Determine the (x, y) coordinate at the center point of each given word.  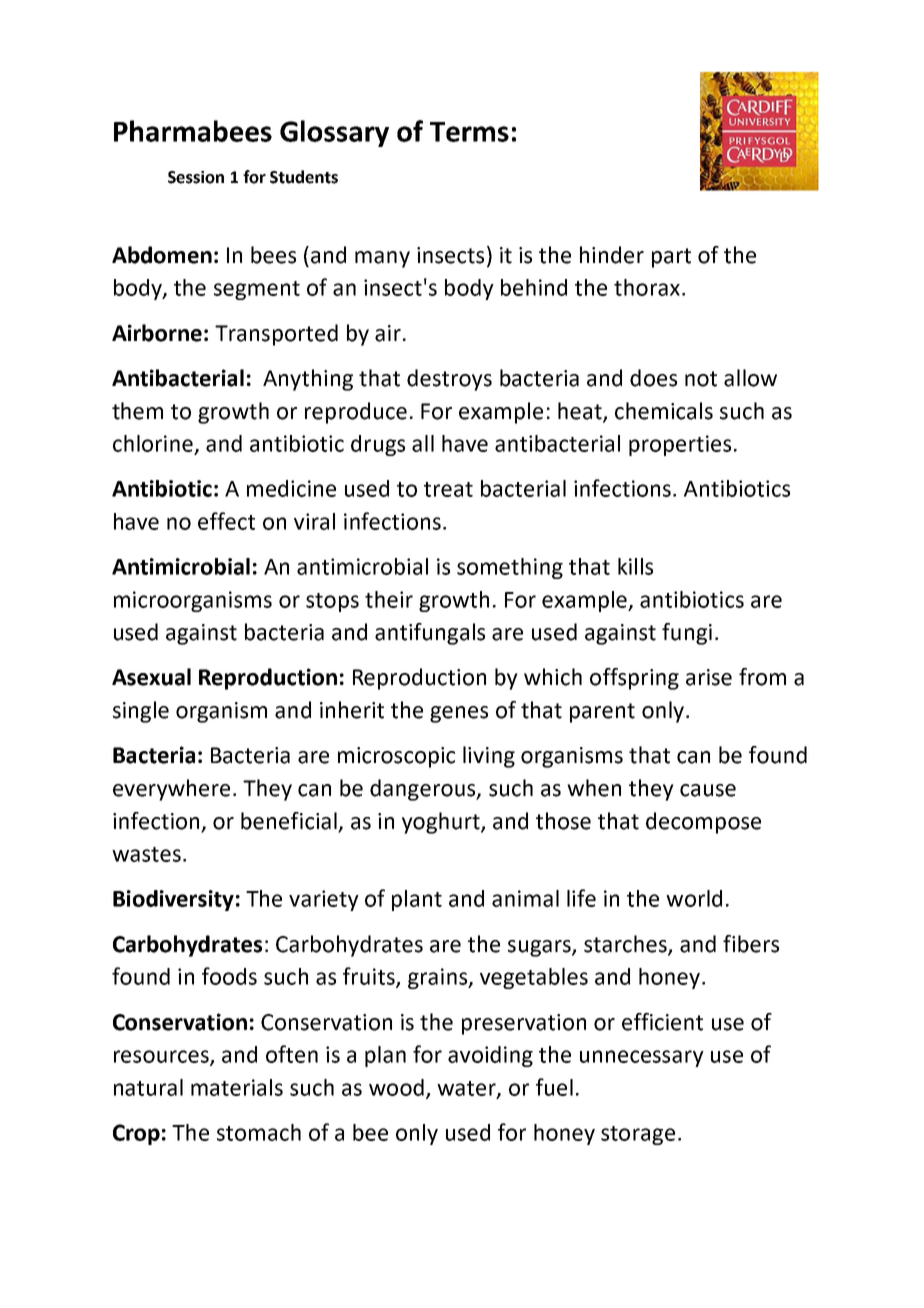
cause (708, 790)
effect (226, 521)
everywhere (171, 790)
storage (638, 1135)
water (467, 1089)
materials (237, 1087)
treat (448, 489)
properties (680, 445)
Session (196, 177)
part (671, 258)
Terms (469, 132)
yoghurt (442, 823)
